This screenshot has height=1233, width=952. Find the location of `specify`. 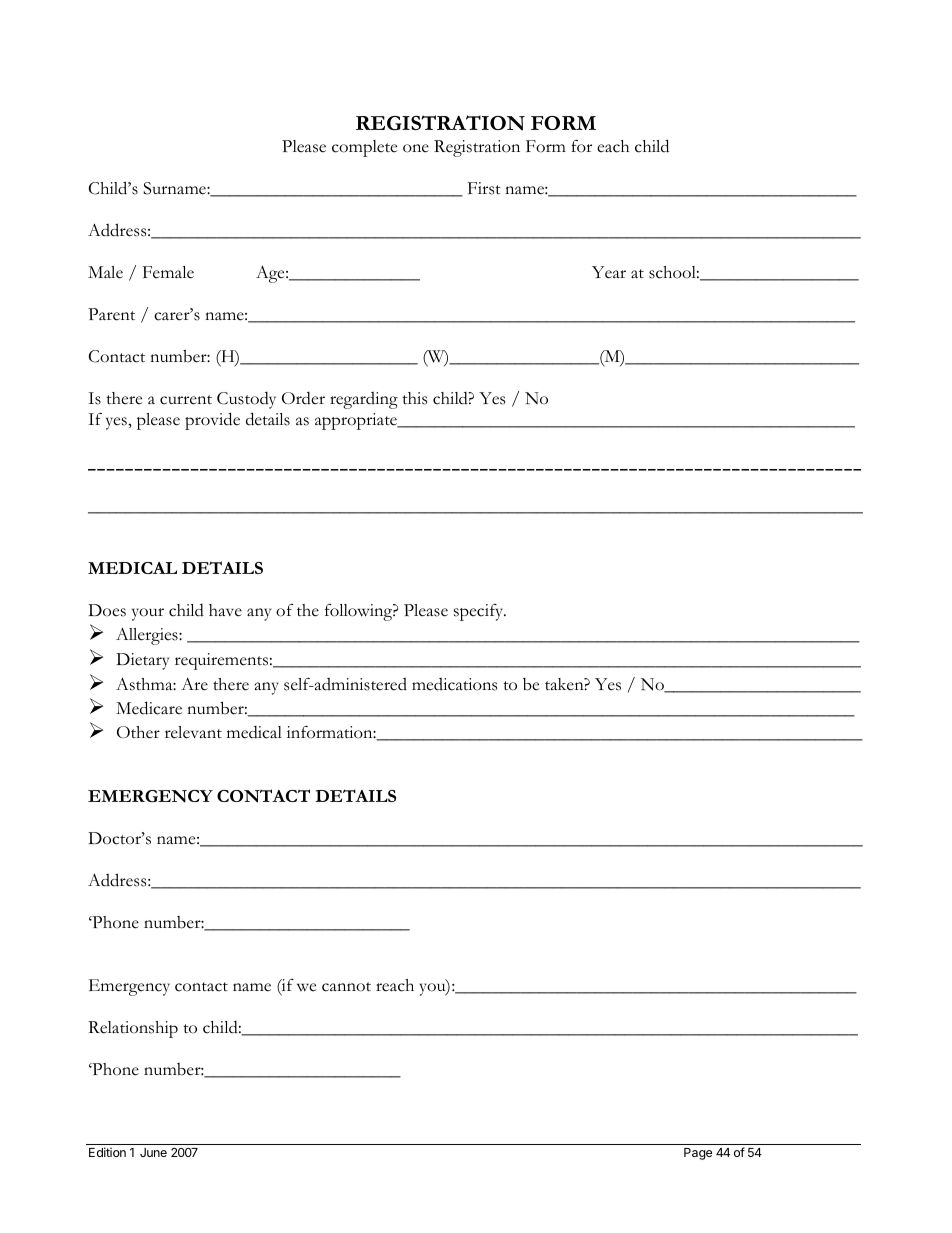

specify is located at coordinates (480, 612).
